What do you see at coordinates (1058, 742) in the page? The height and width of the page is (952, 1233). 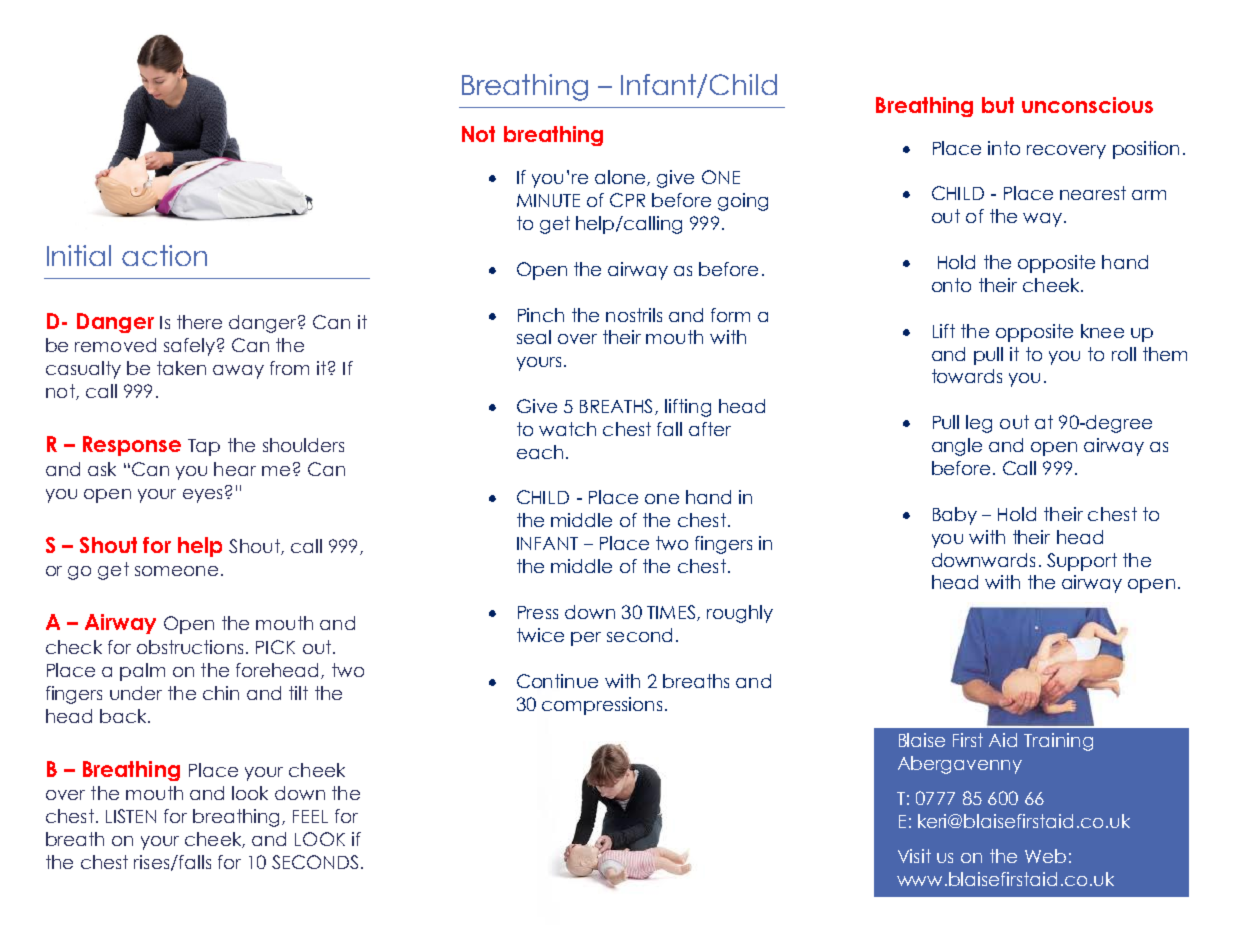 I see `Training` at bounding box center [1058, 742].
